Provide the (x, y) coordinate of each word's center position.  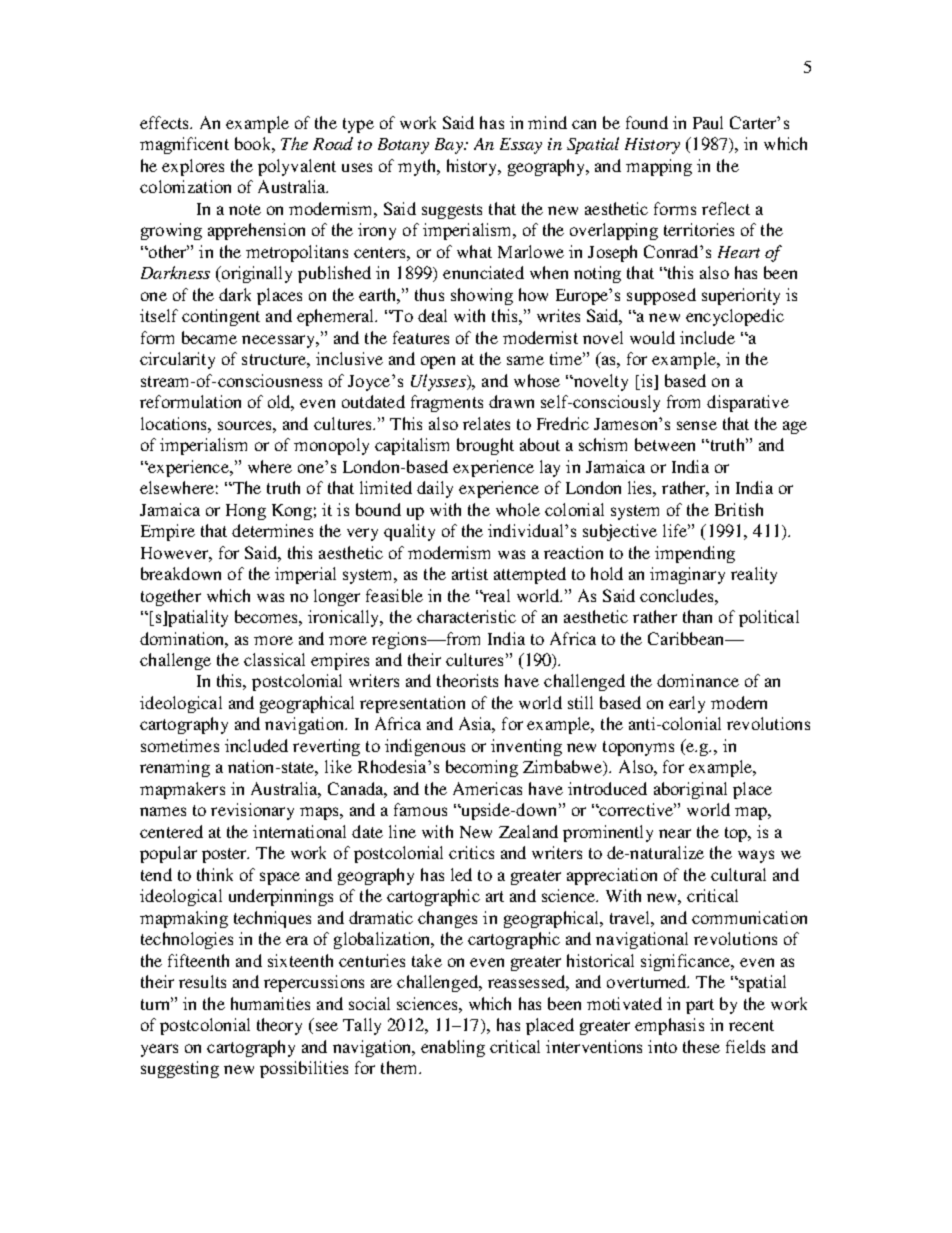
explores (193, 167)
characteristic (466, 616)
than (697, 616)
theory (279, 1026)
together (171, 597)
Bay (450, 146)
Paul (708, 122)
